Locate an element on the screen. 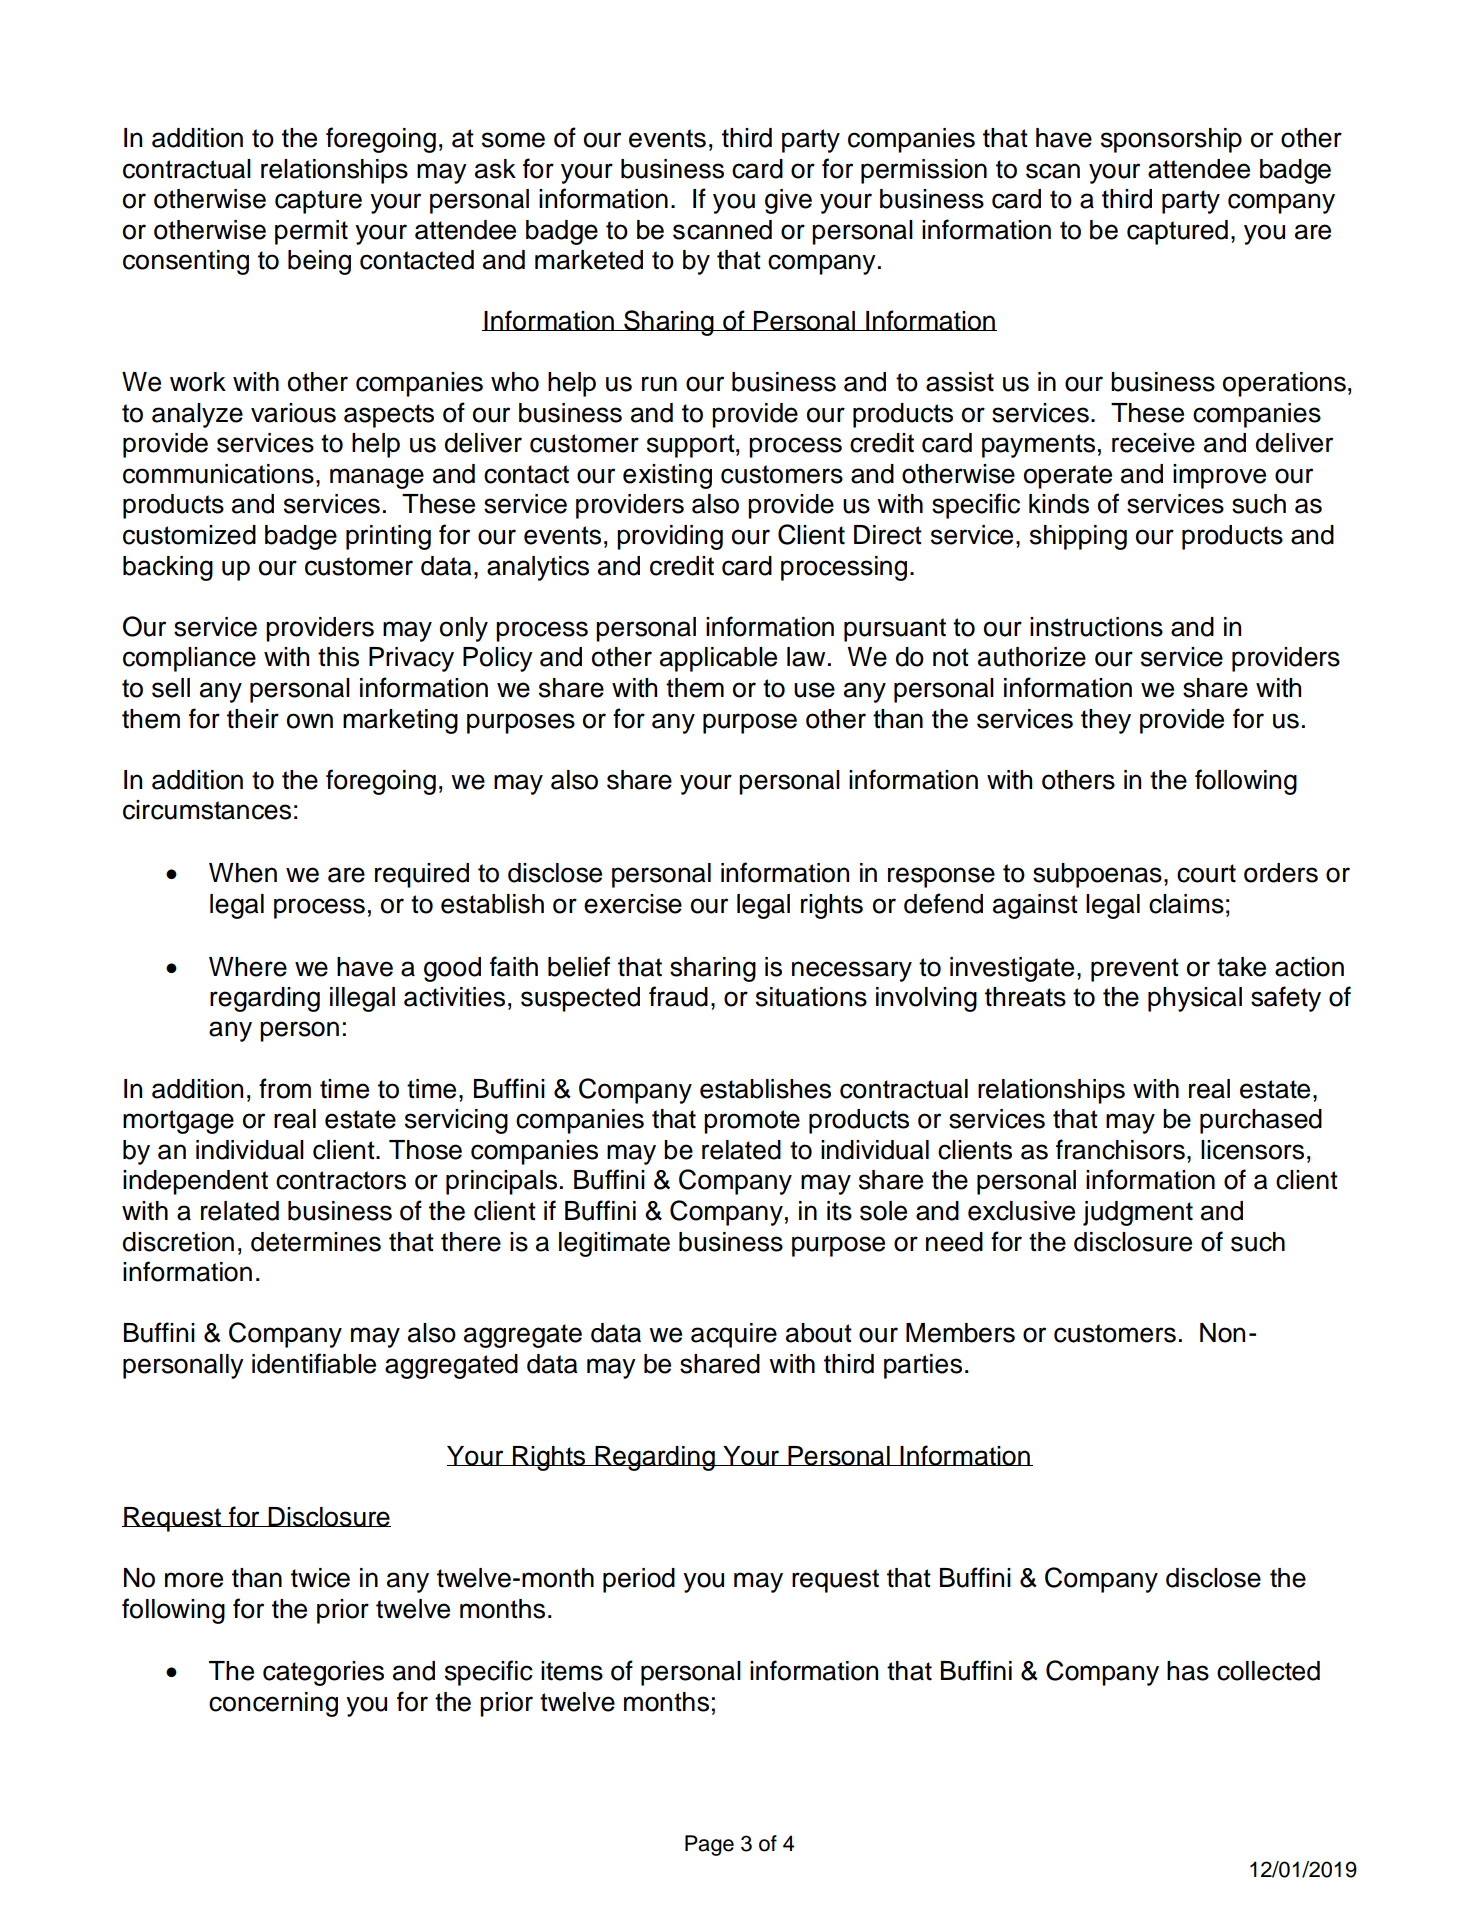 The width and height of the screenshot is (1478, 1913). Page is located at coordinates (709, 1845).
